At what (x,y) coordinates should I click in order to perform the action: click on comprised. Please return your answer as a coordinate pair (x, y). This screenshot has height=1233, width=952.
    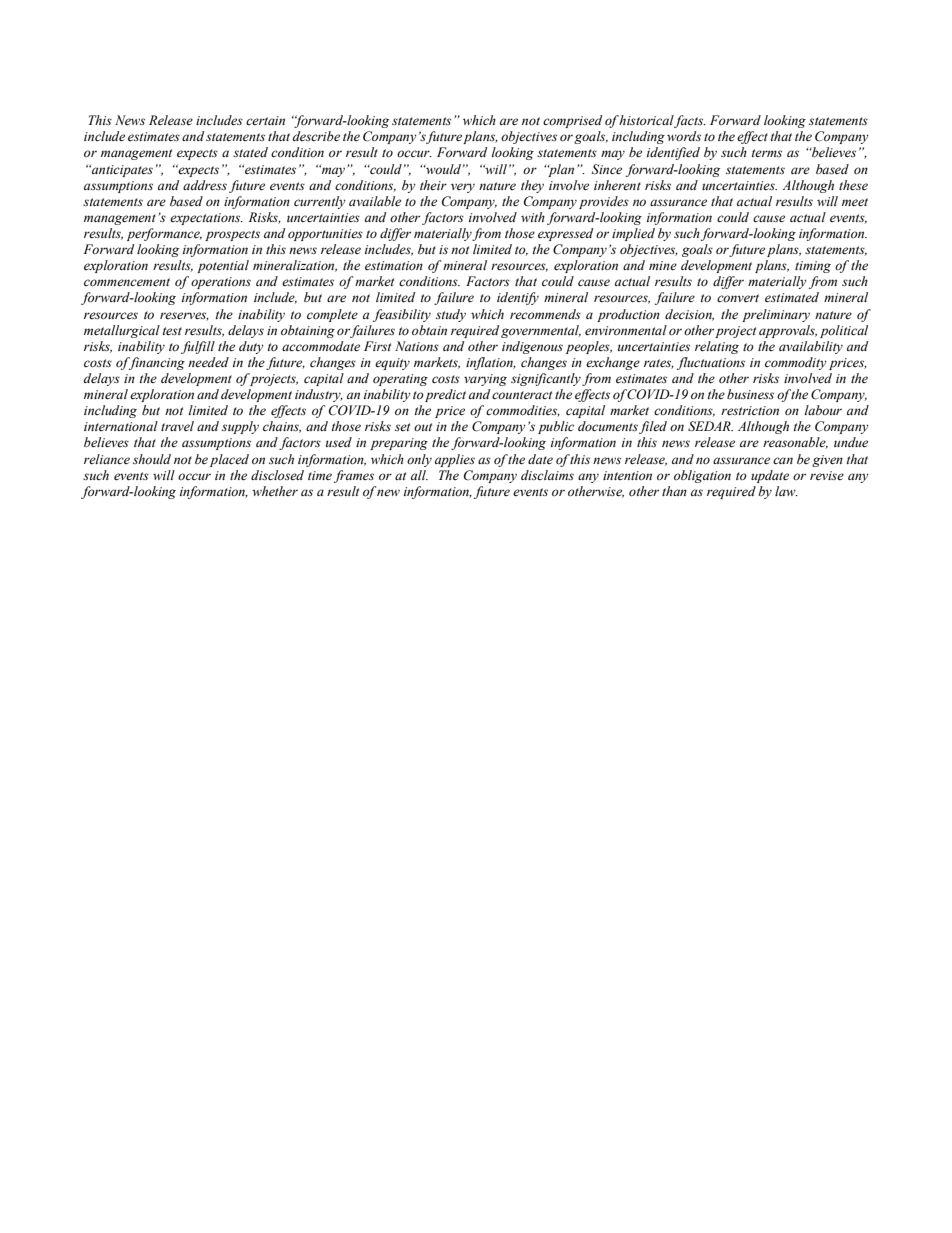
    Looking at the image, I should click on (572, 121).
